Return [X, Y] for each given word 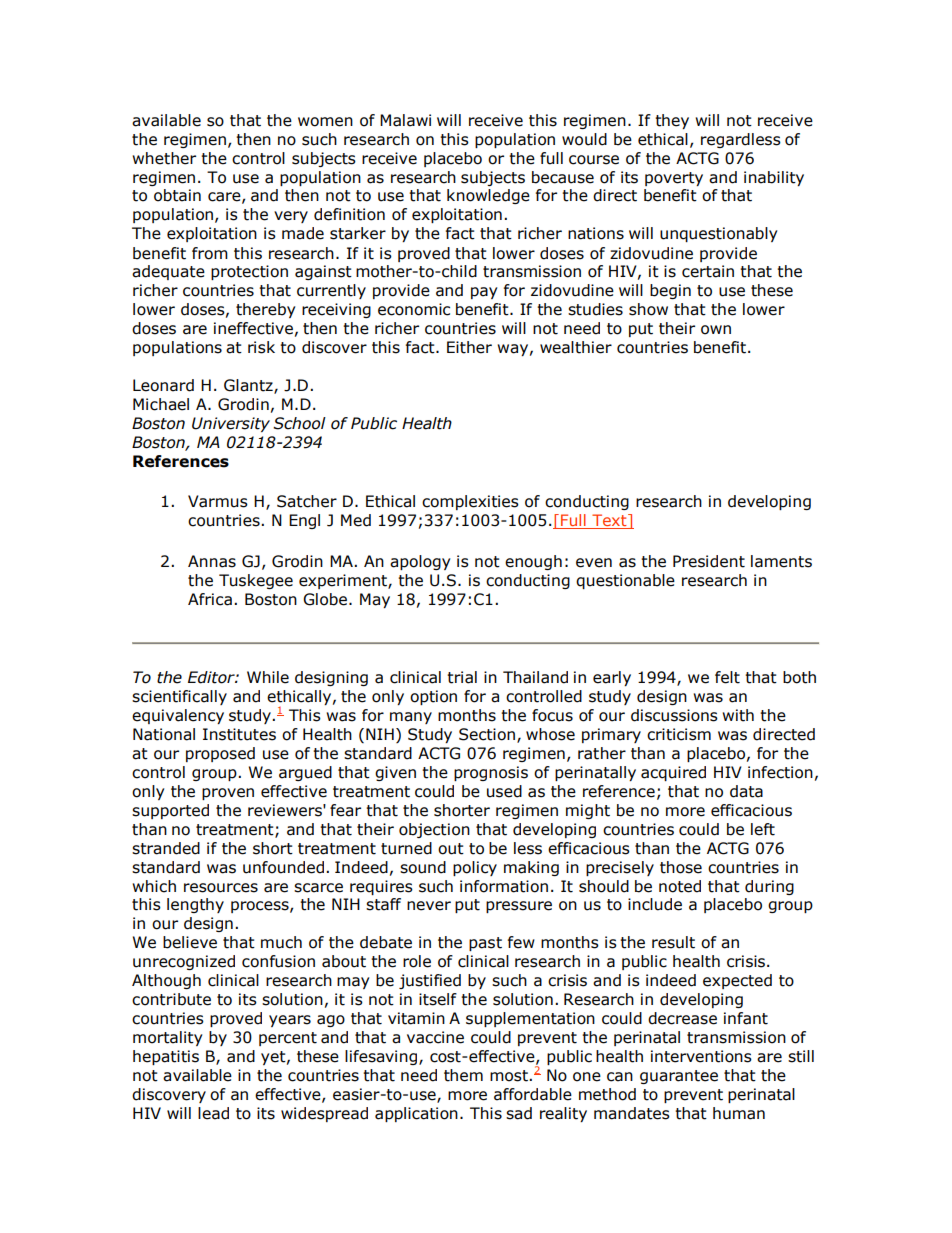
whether [164, 158]
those [681, 867]
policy [475, 868]
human [739, 1113]
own [716, 330]
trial [462, 677]
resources [221, 888]
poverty [674, 179]
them [463, 1075]
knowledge [488, 196]
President [709, 561]
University [231, 424]
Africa [210, 599]
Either [469, 347]
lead [213, 1113]
